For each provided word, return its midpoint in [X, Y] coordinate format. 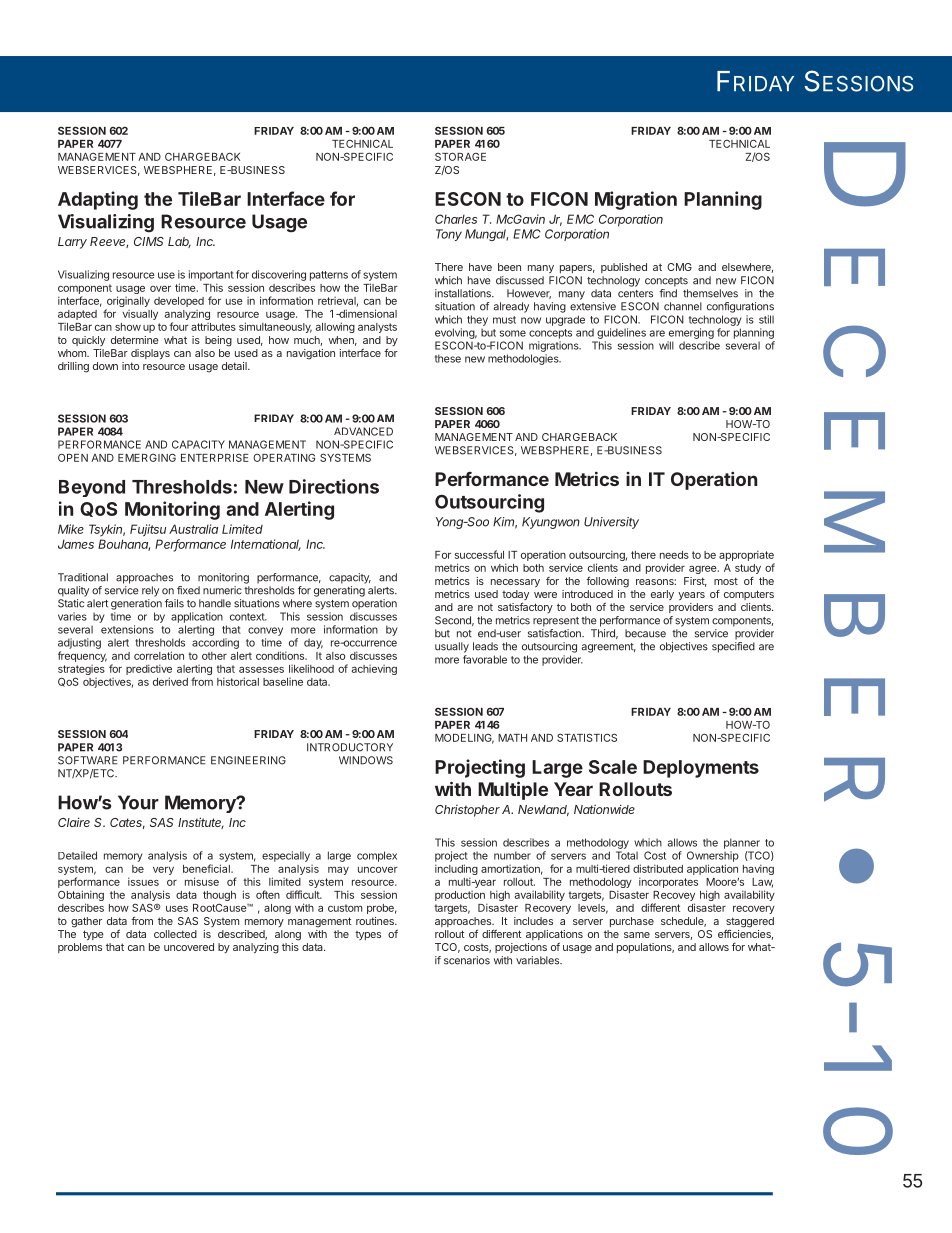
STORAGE [460, 156]
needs [674, 555]
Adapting [98, 200]
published [624, 268]
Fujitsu [148, 530]
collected [175, 934]
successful [479, 554]
